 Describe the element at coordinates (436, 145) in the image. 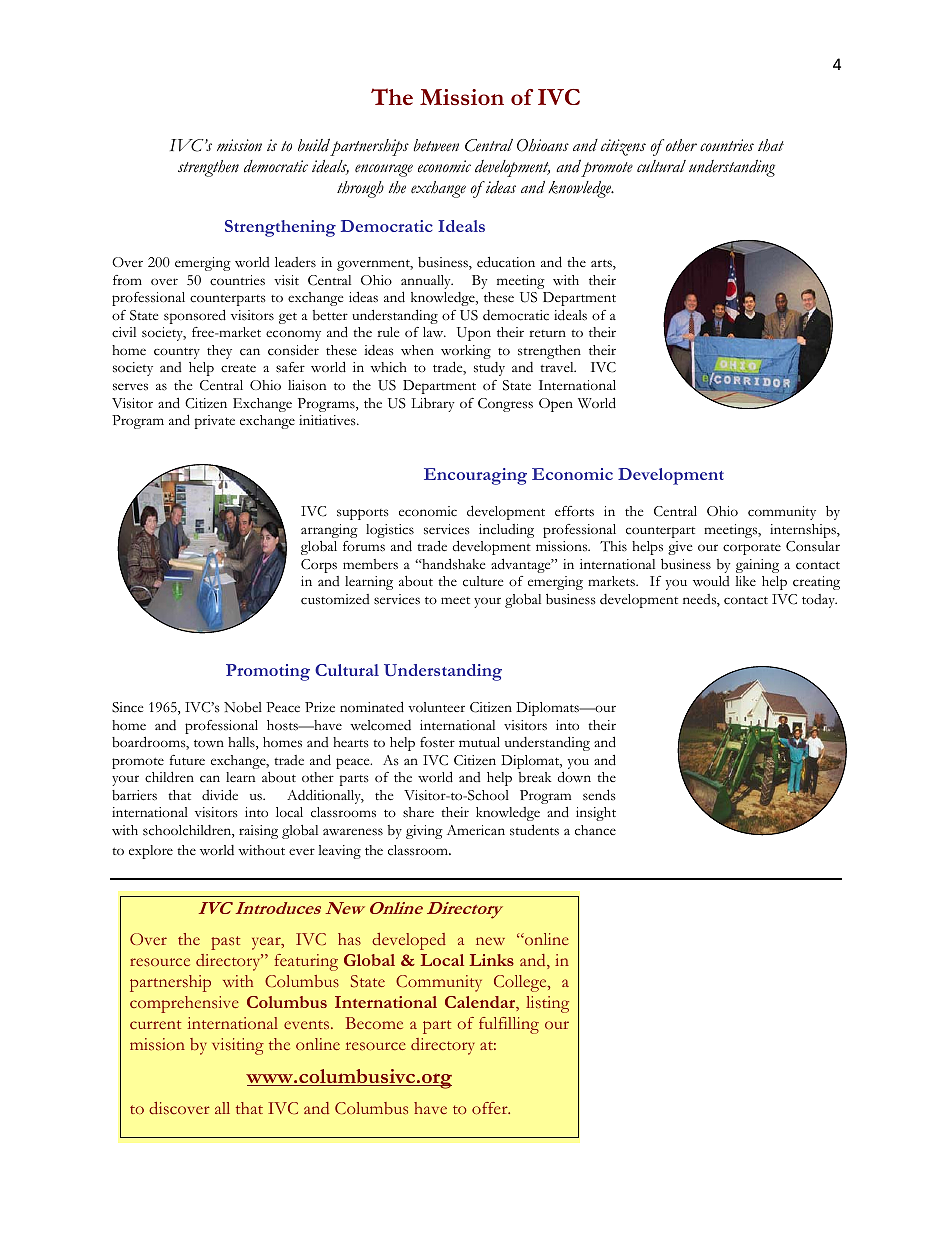

I see `between` at that location.
